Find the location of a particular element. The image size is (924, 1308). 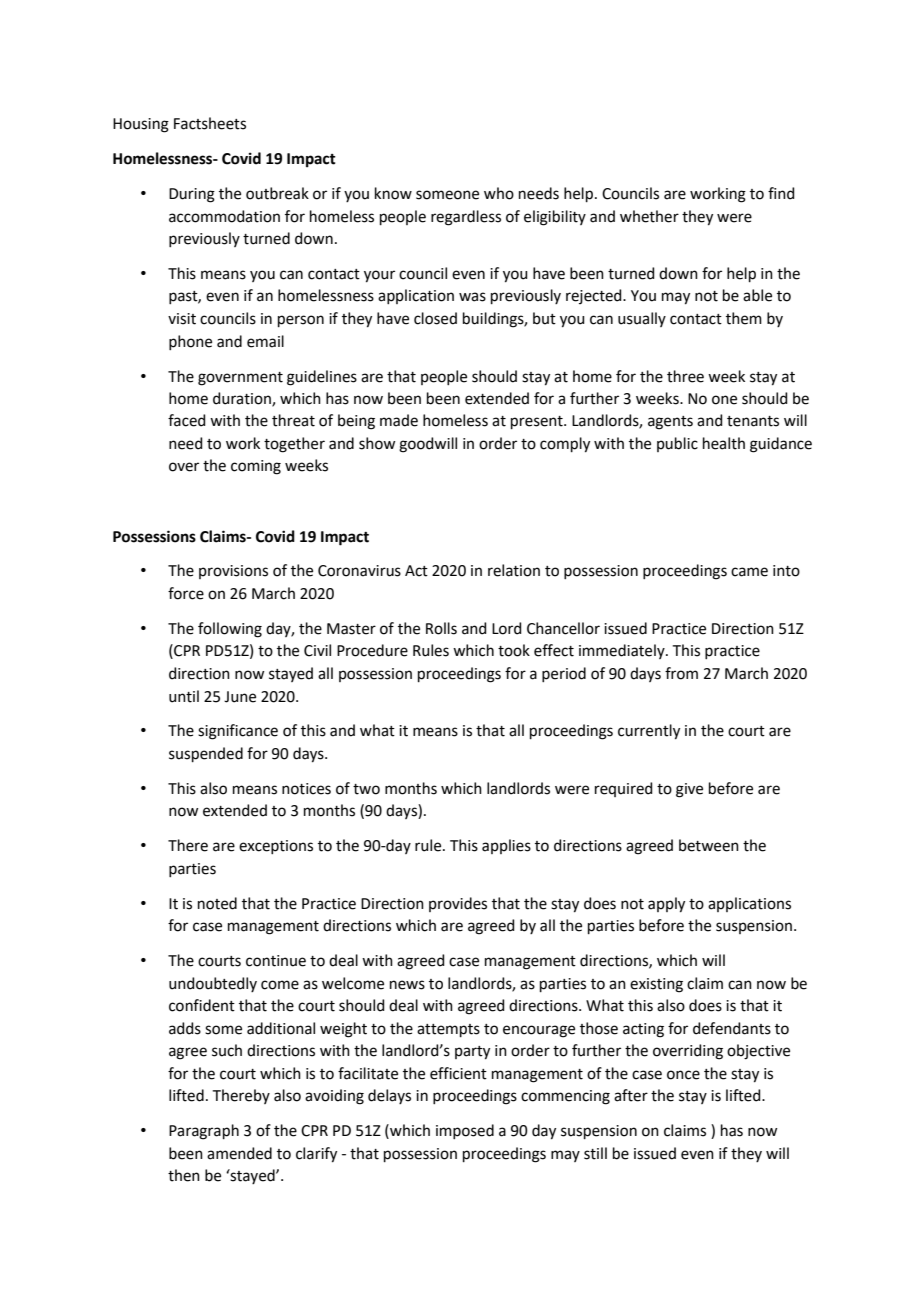

During is located at coordinates (192, 195).
